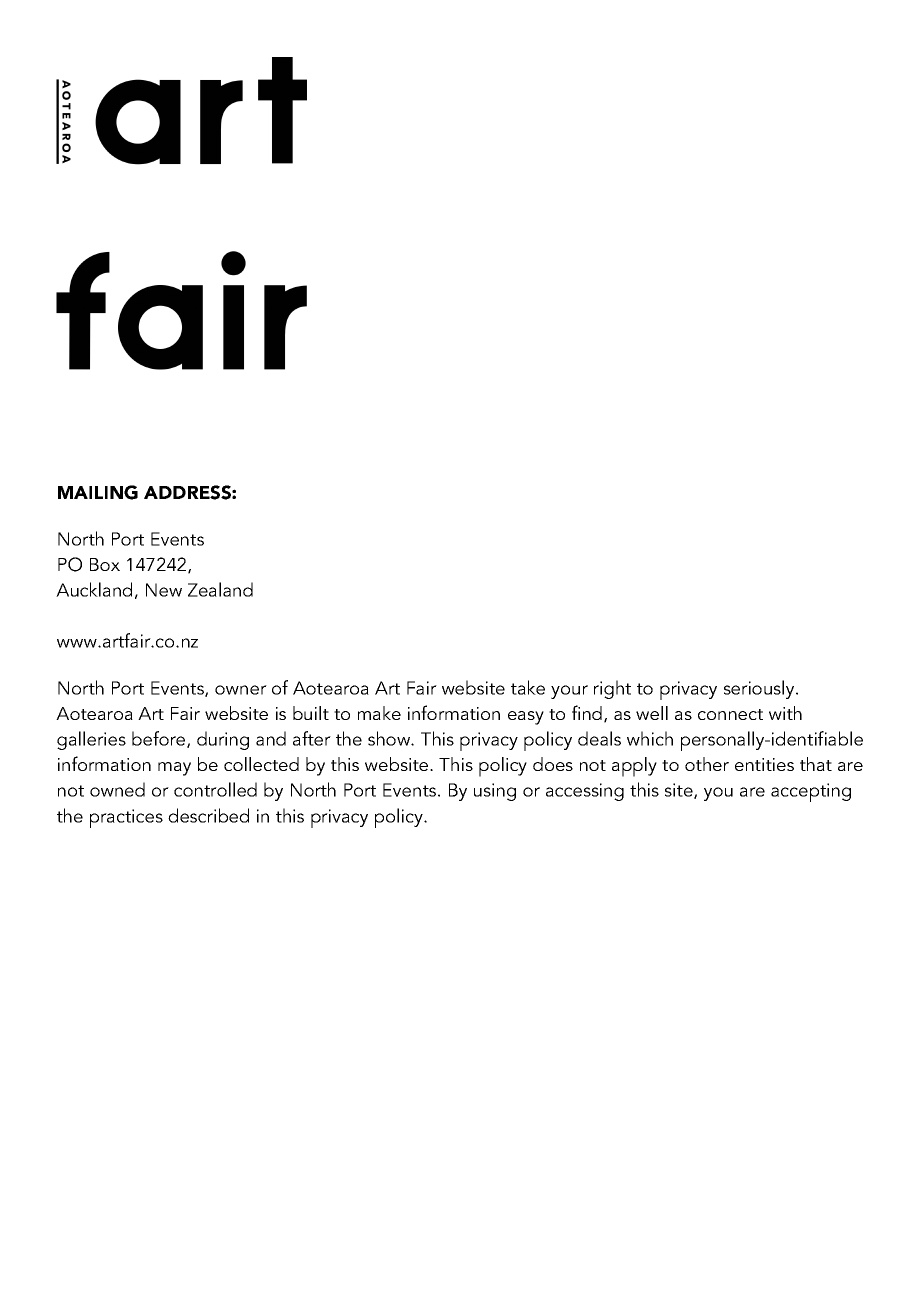 This screenshot has width=924, height=1308. Describe the element at coordinates (760, 689) in the screenshot. I see `seriously` at that location.
